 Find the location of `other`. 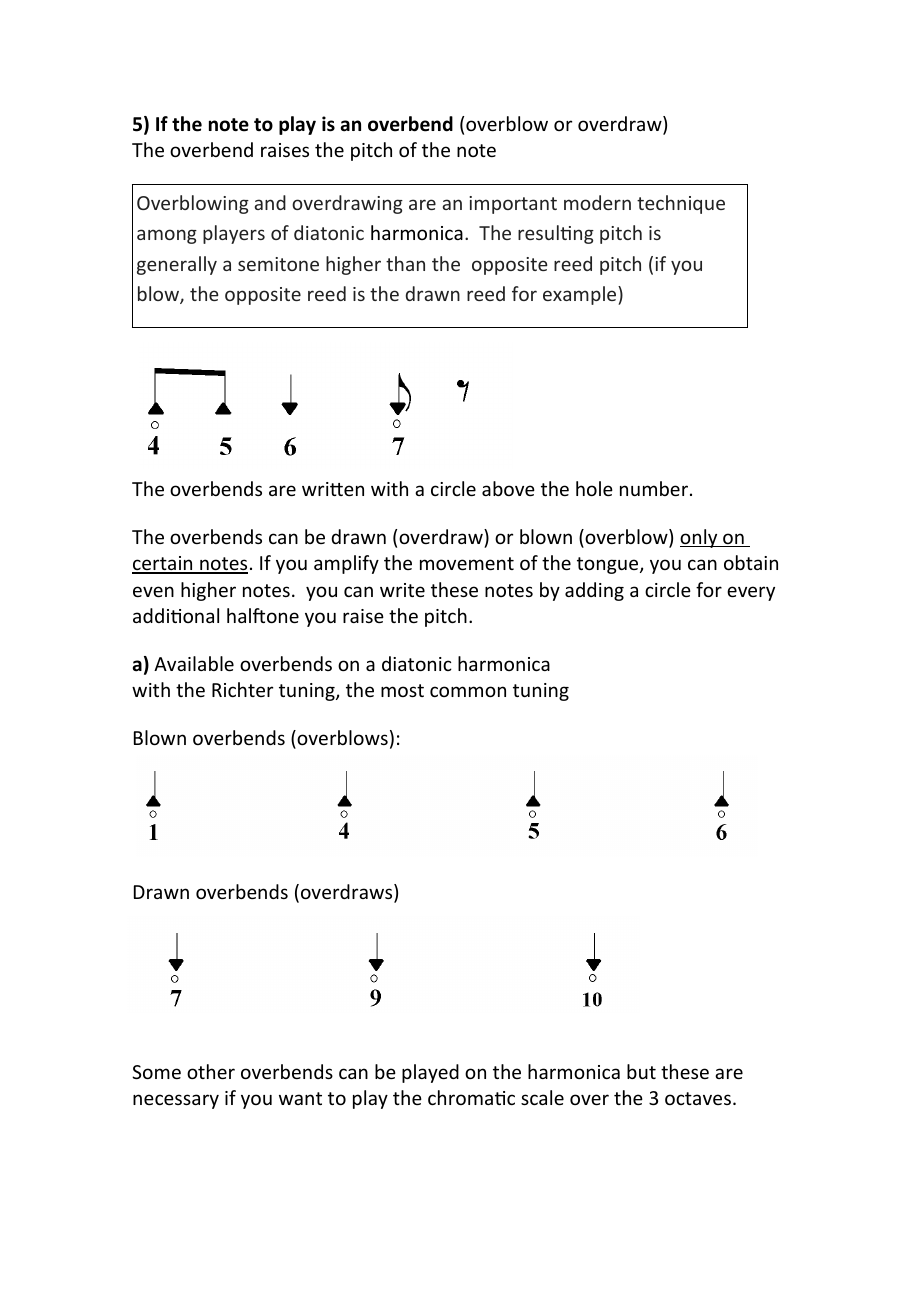

other is located at coordinates (211, 1071).
